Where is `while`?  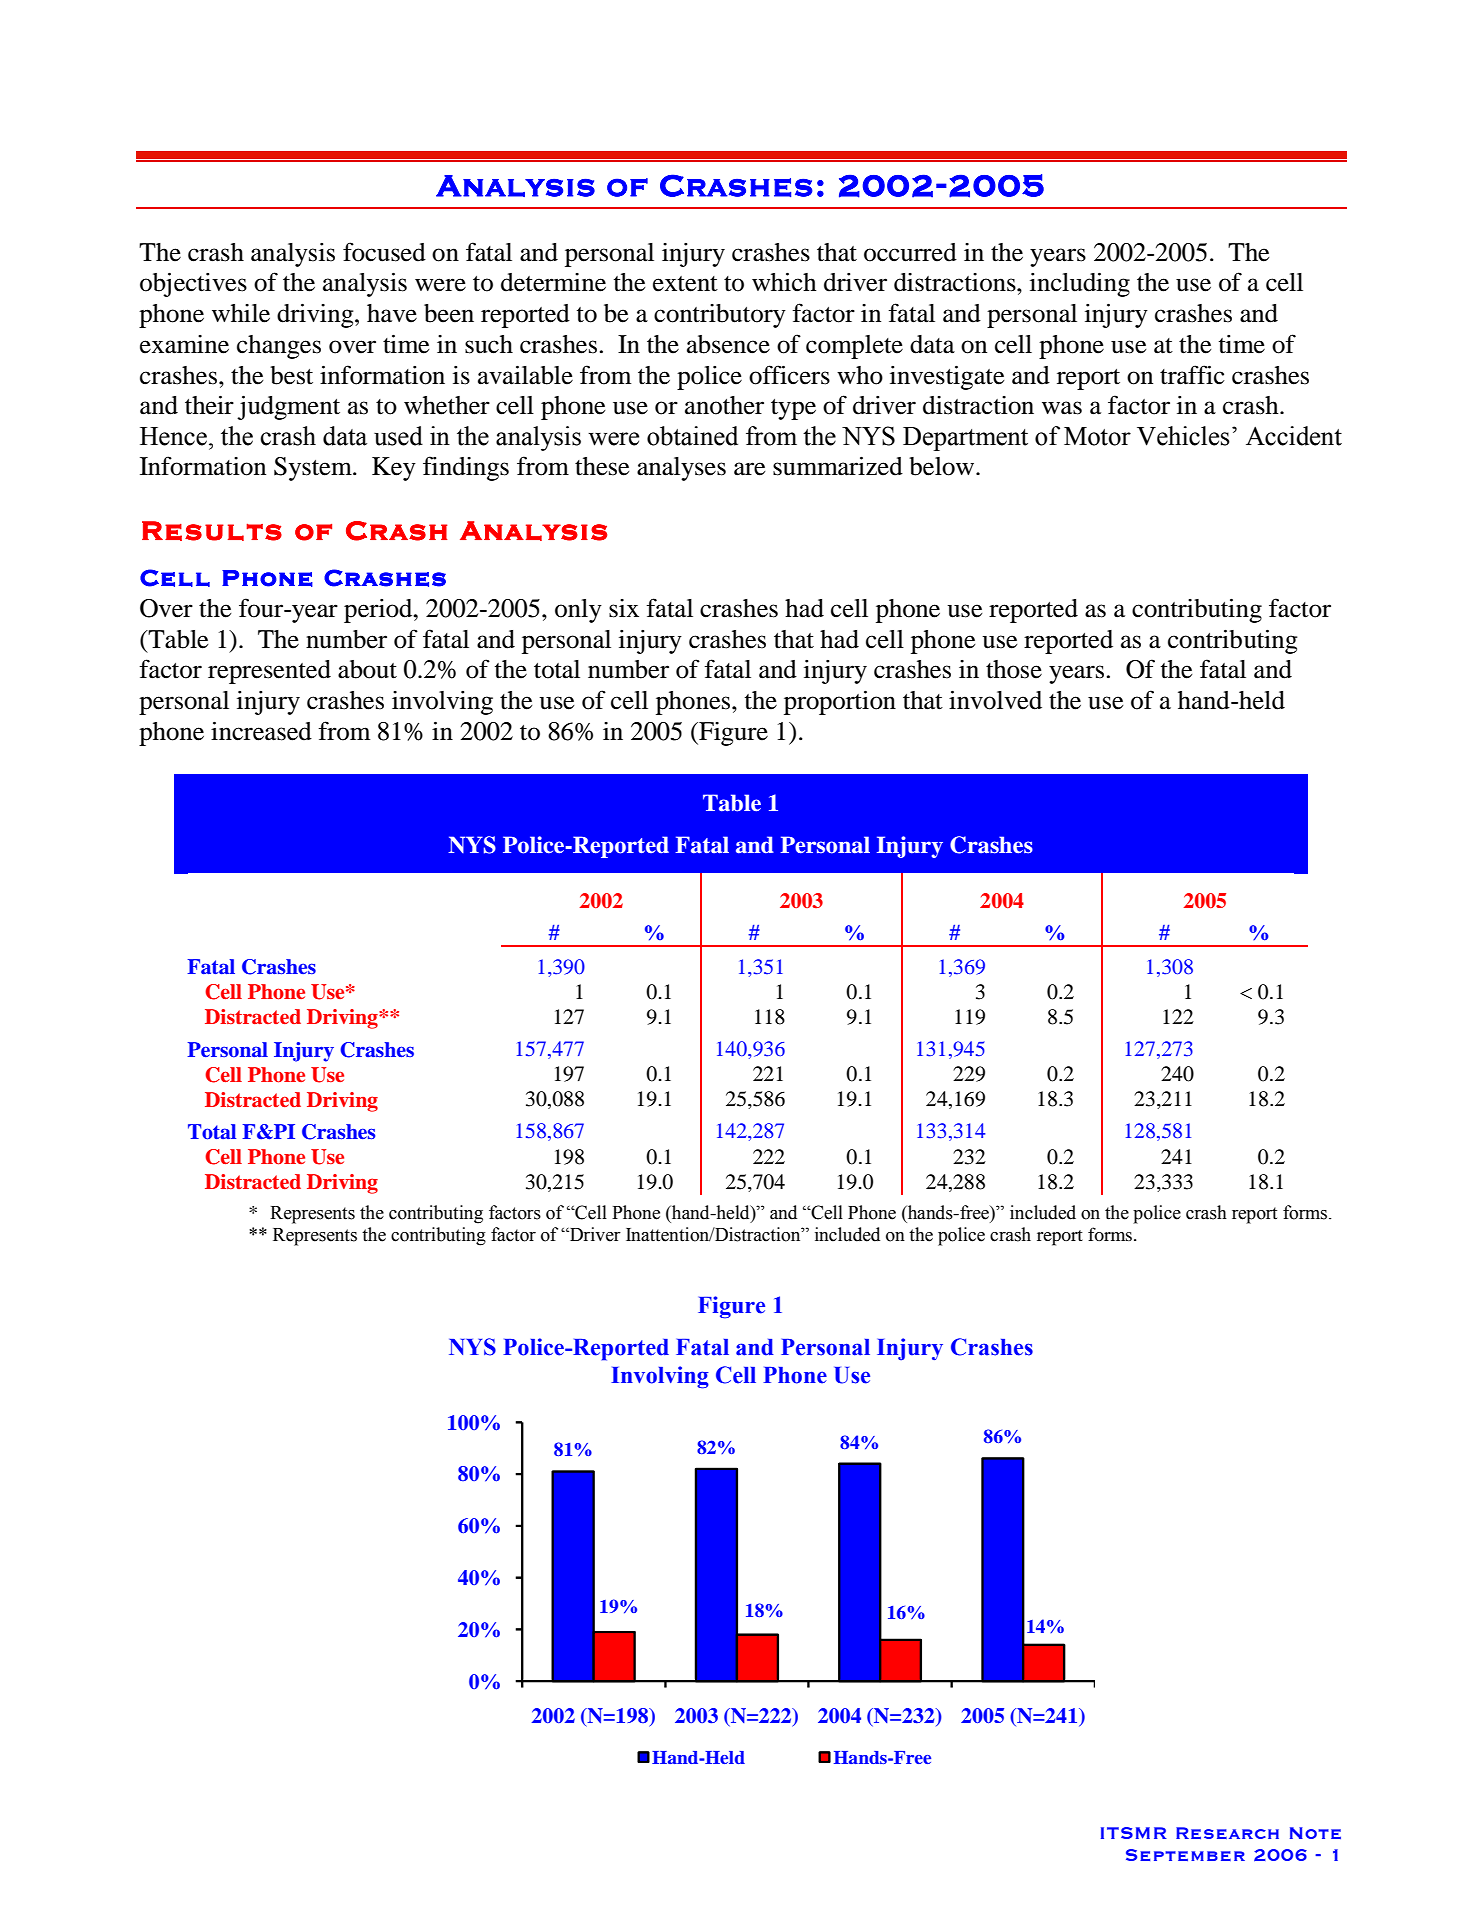 while is located at coordinates (241, 313).
